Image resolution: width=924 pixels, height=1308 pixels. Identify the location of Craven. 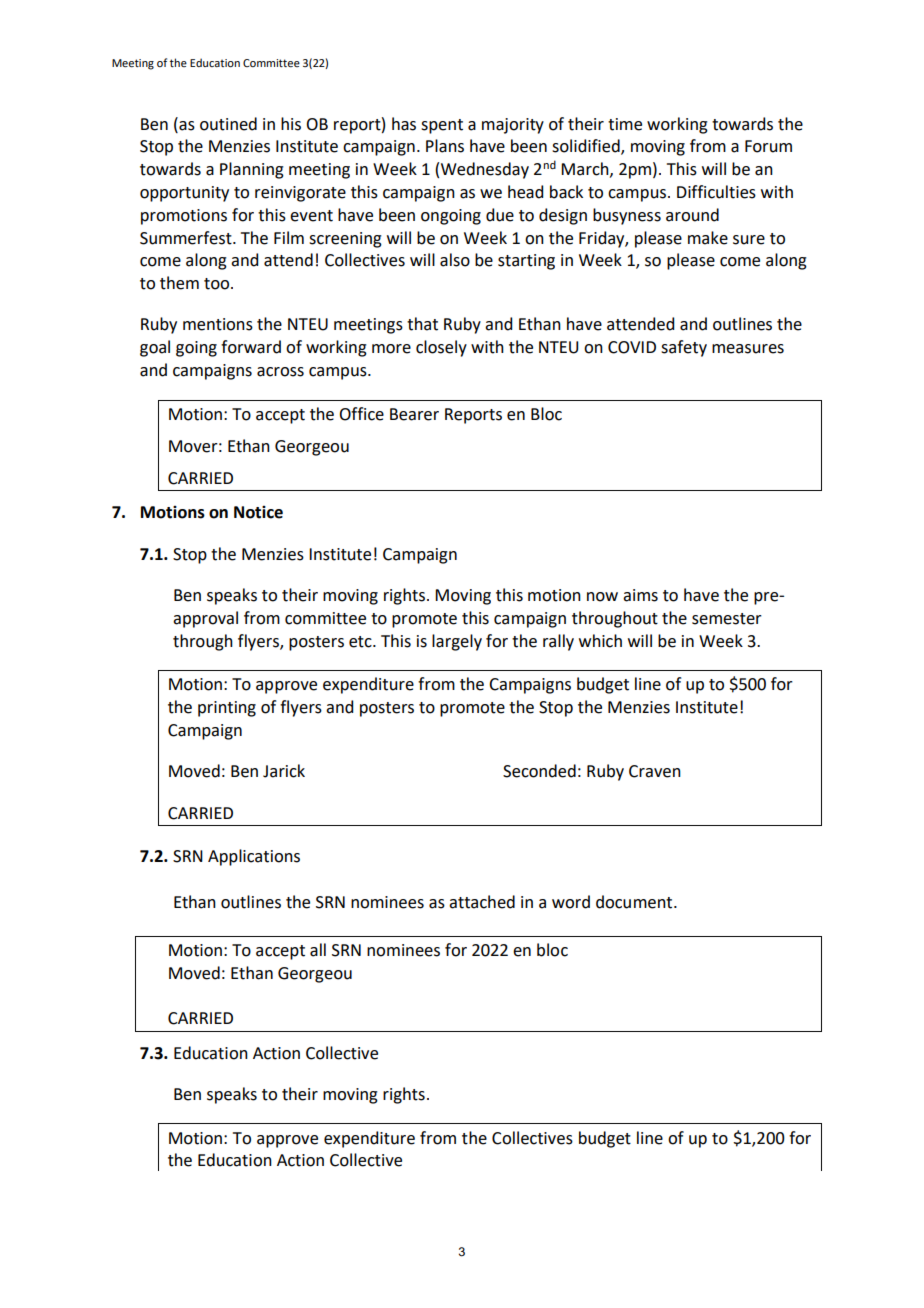
(655, 771).
